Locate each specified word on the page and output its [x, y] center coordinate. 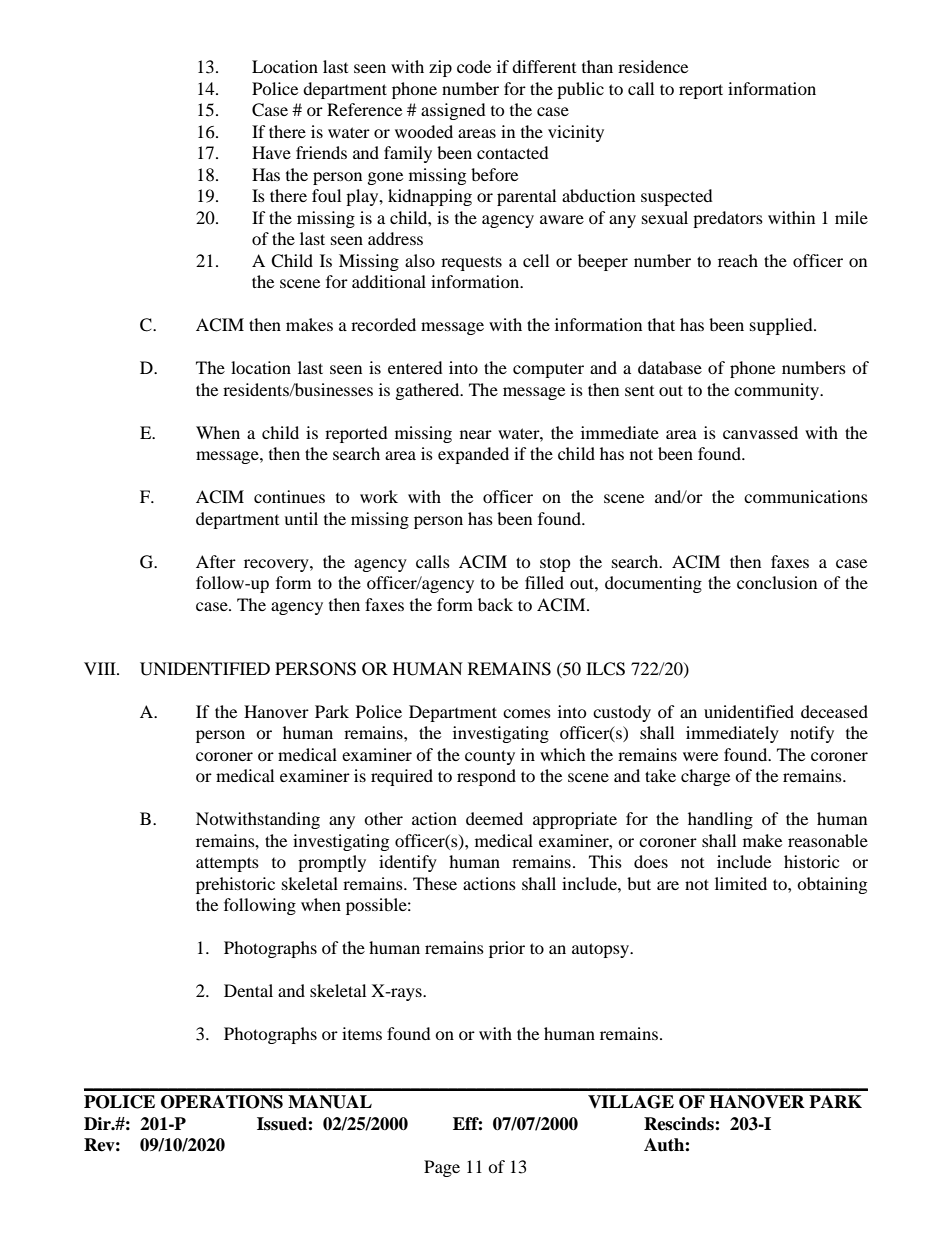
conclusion [777, 582]
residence [653, 66]
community [778, 391]
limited [741, 883]
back [495, 604]
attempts [227, 864]
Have [271, 152]
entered [415, 367]
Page [442, 1168]
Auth [665, 1145]
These [435, 883]
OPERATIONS [222, 1102]
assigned [453, 111]
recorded [383, 324]
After [216, 561]
